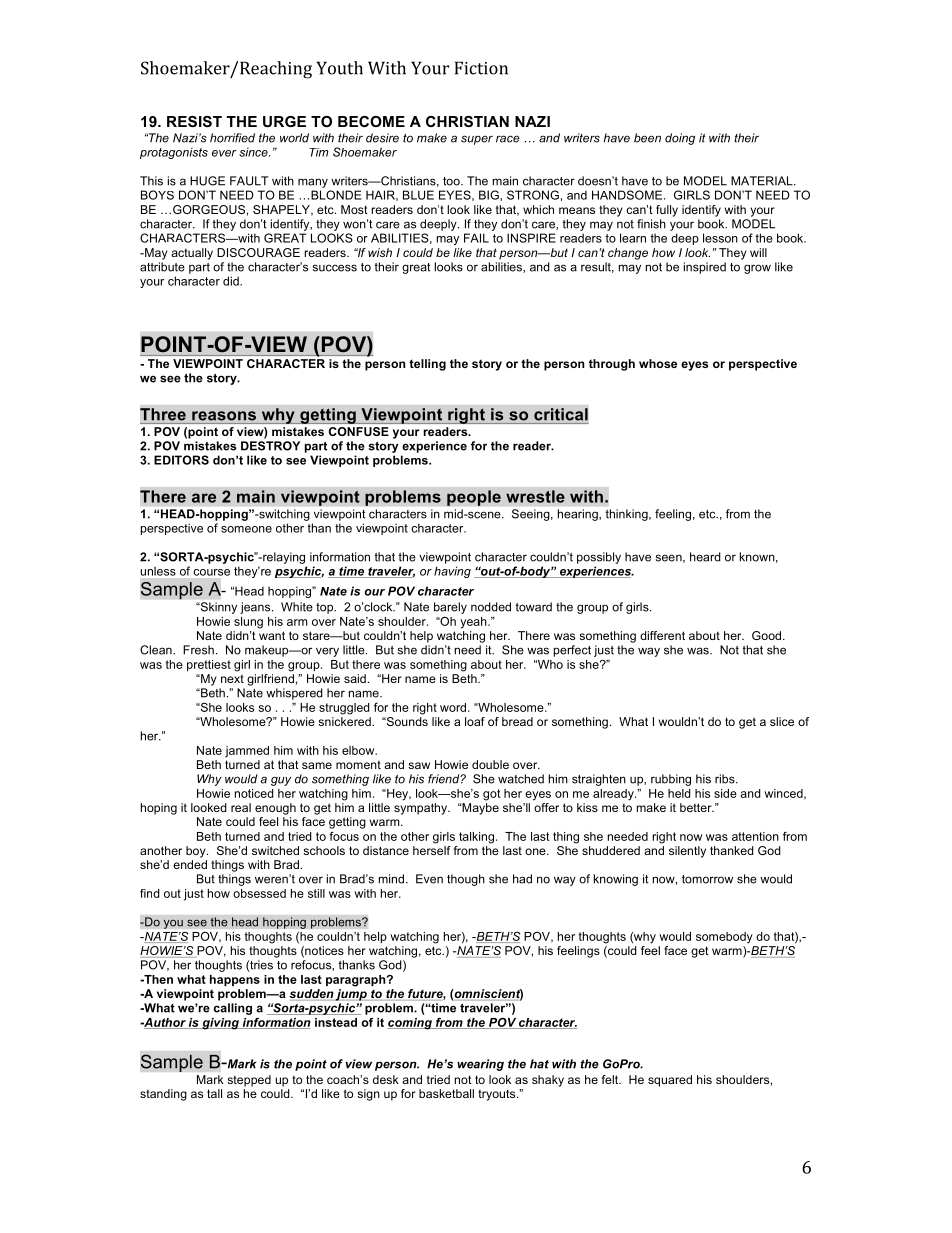 The image size is (952, 1233). What do you see at coordinates (475, 721) in the screenshot?
I see `loaf` at bounding box center [475, 721].
